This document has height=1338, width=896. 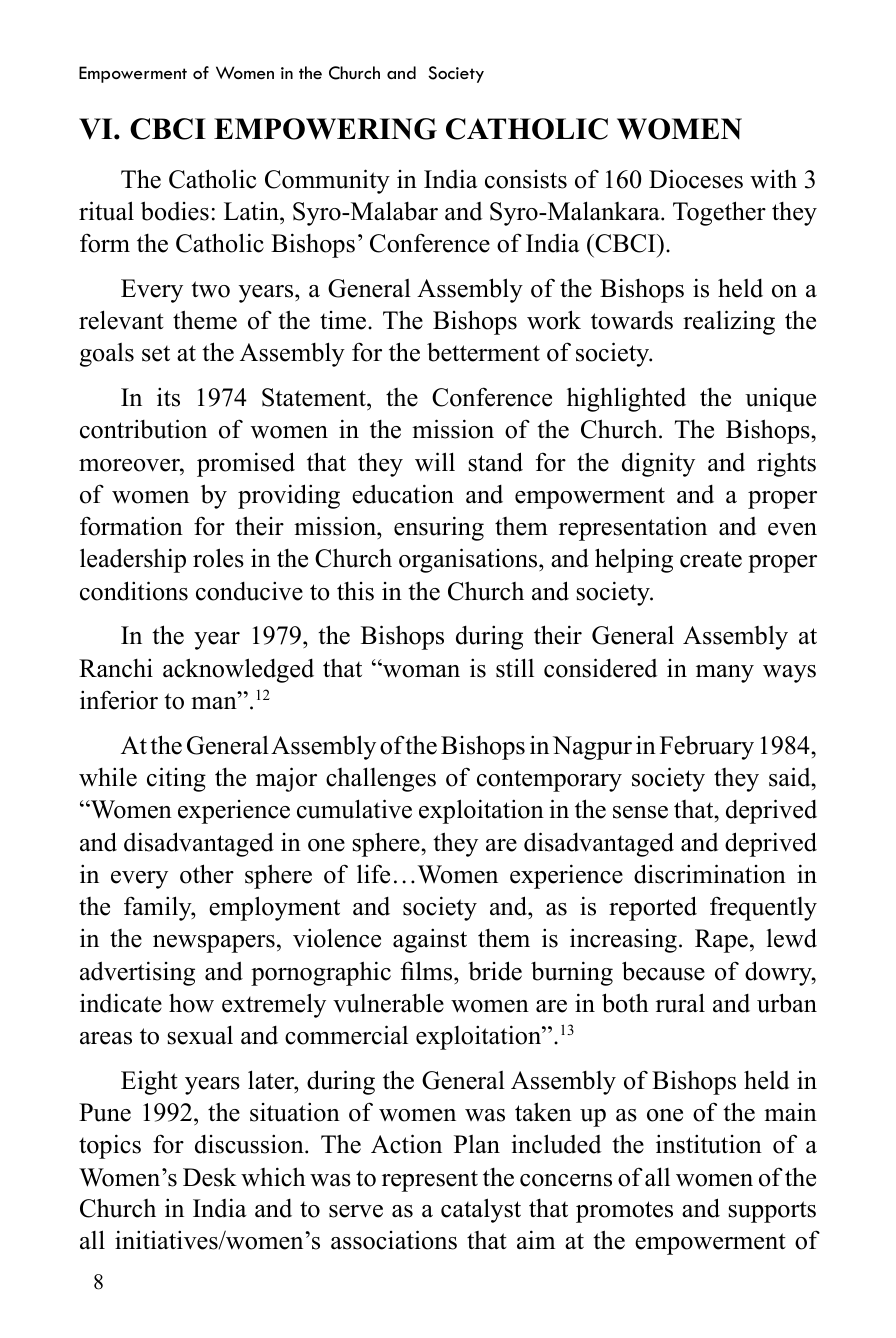 What do you see at coordinates (175, 211) in the document?
I see `bodies` at bounding box center [175, 211].
